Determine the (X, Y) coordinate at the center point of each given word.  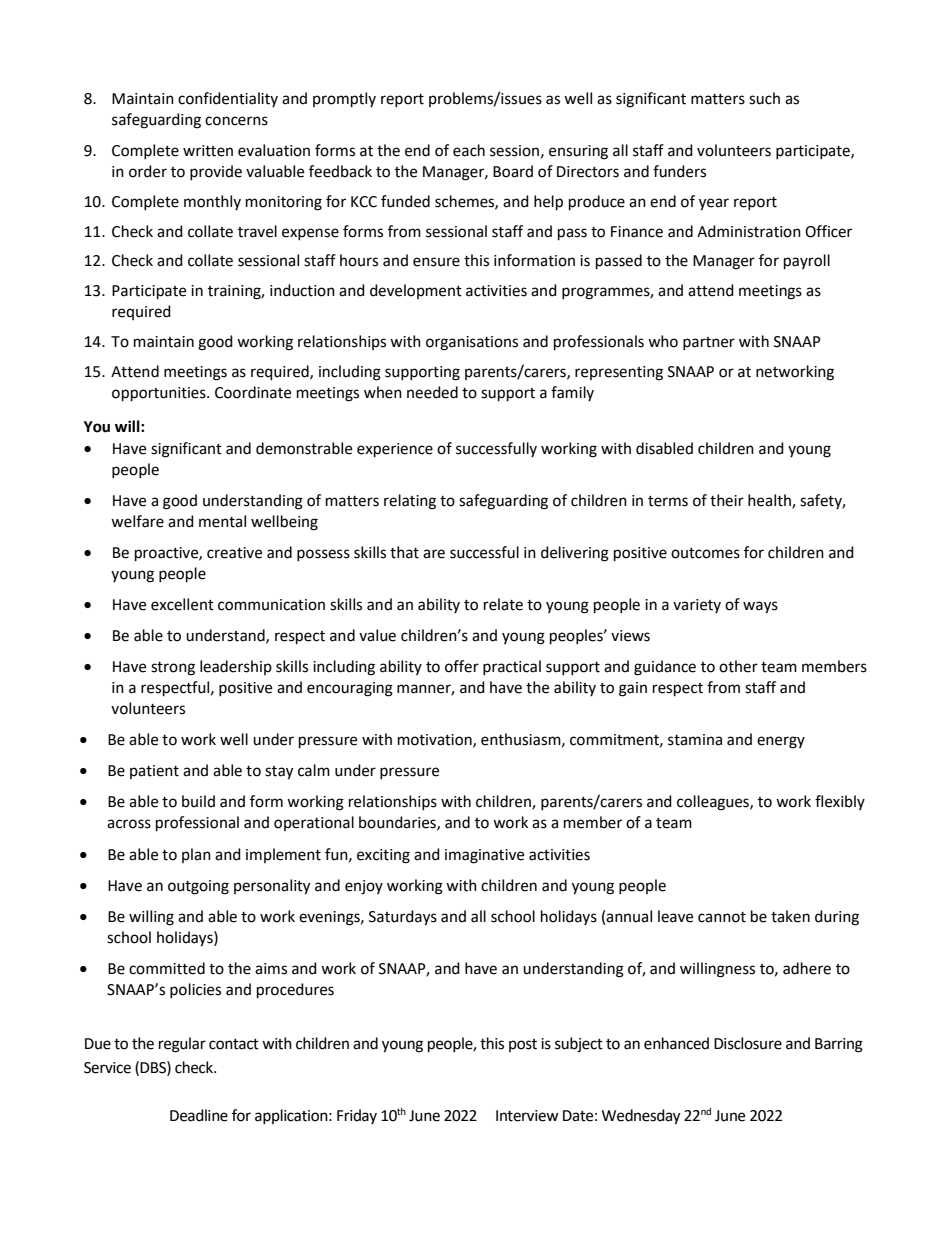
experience (395, 450)
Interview (527, 1116)
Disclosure (748, 1043)
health (770, 501)
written (208, 151)
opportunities (160, 394)
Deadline (199, 1115)
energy (781, 742)
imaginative (484, 856)
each (469, 150)
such (764, 98)
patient (154, 772)
